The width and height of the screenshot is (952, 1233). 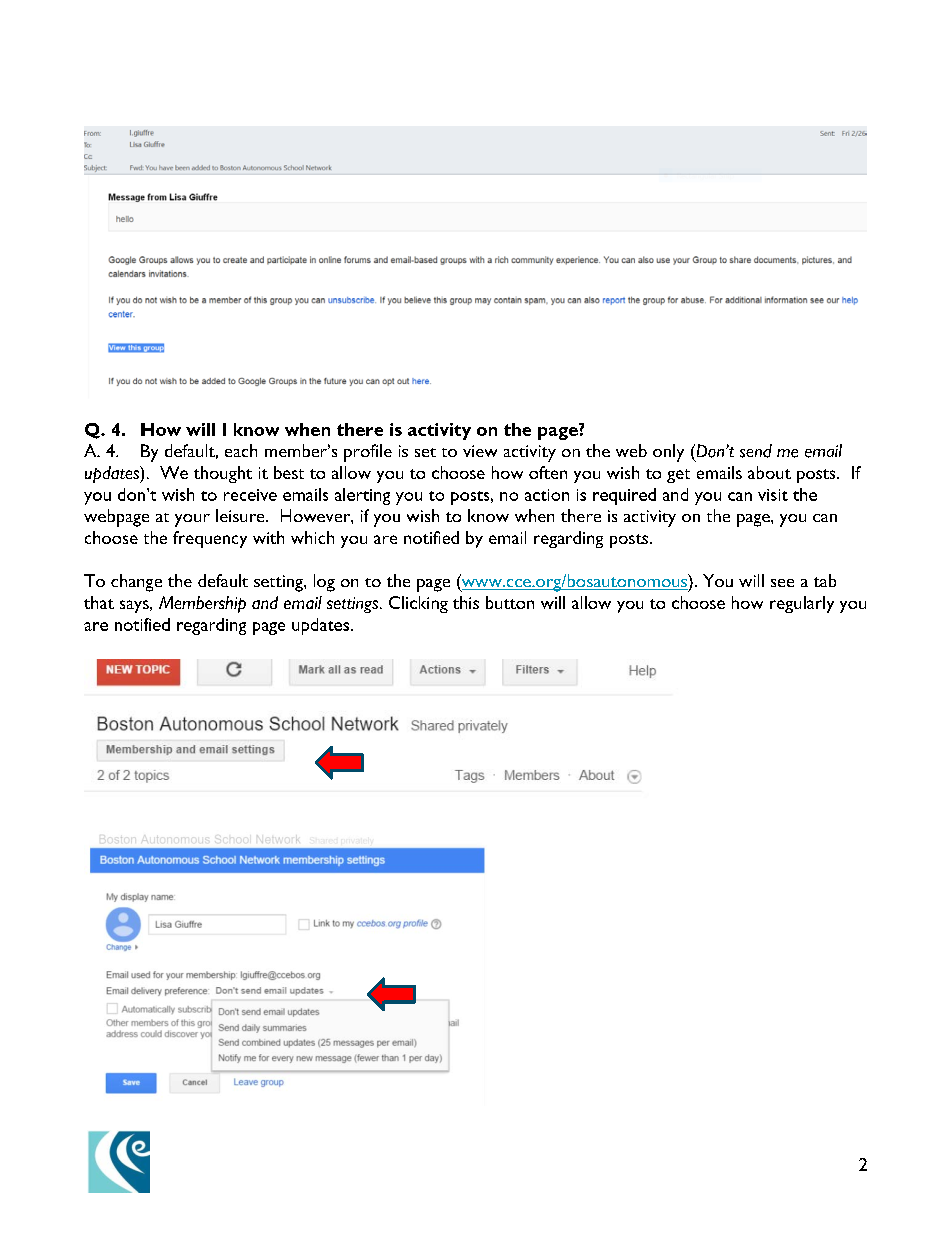 I want to click on receive, so click(x=250, y=495).
